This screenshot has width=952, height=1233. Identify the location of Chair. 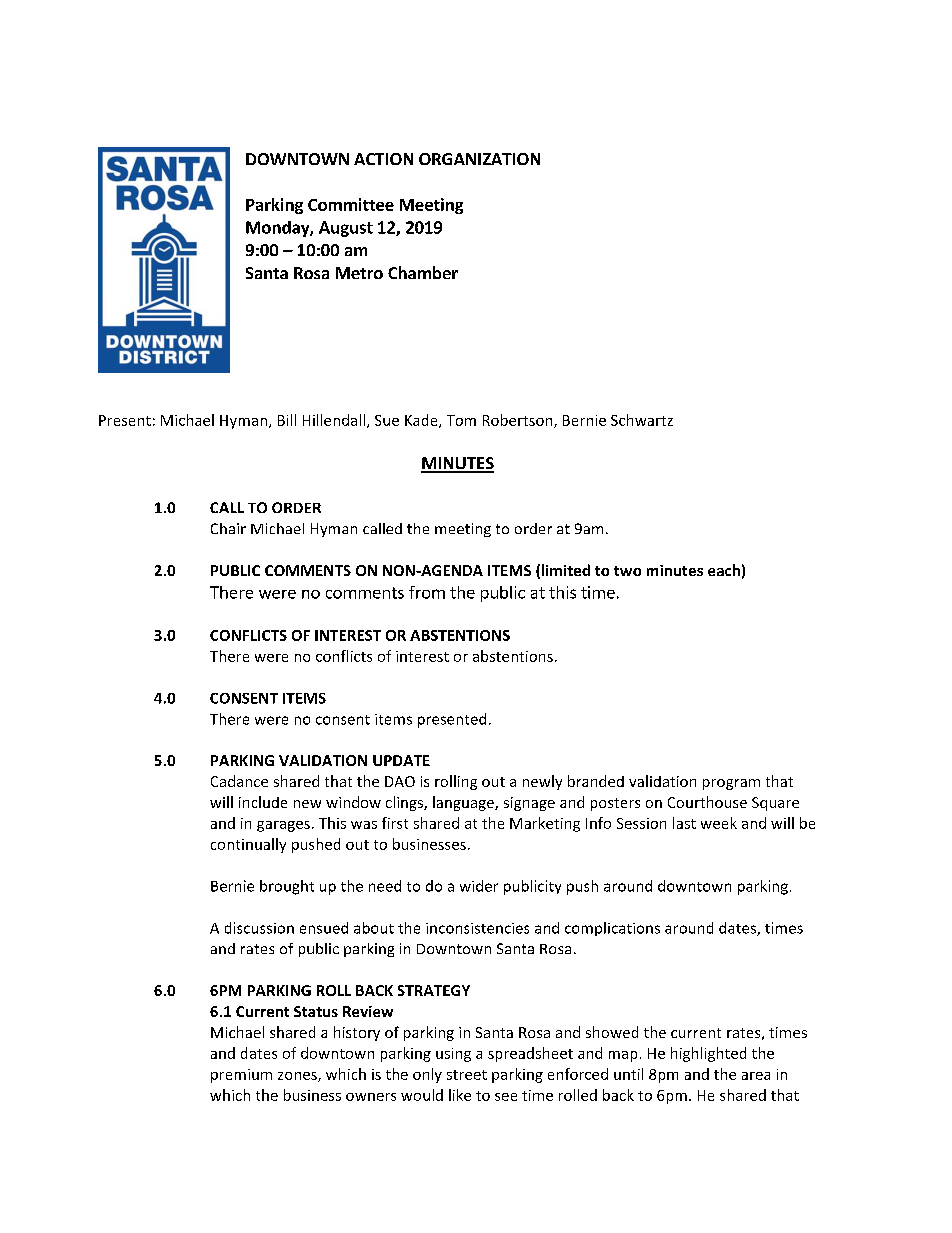
(228, 528).
